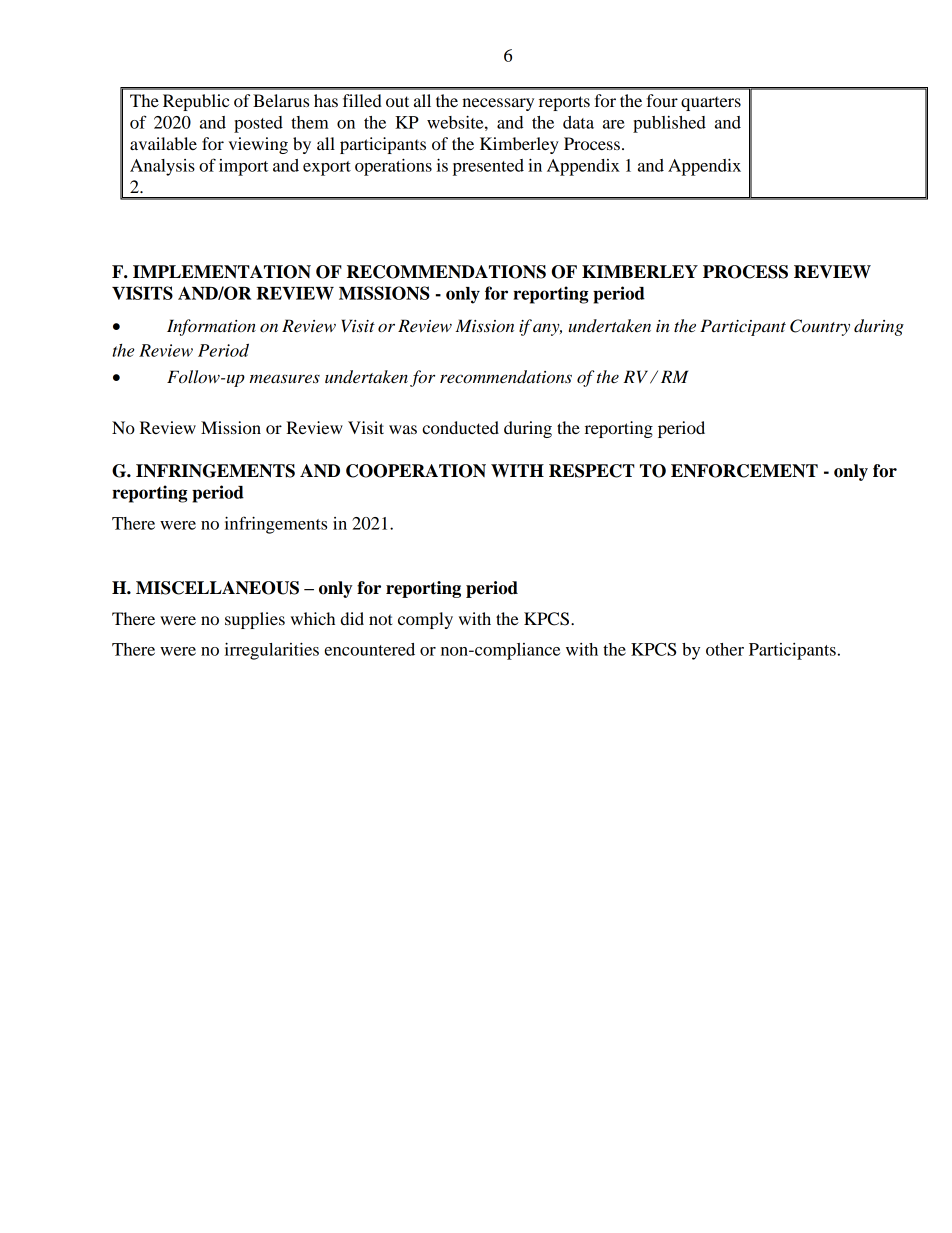 The height and width of the image is (1233, 952). I want to click on quarters, so click(711, 104).
